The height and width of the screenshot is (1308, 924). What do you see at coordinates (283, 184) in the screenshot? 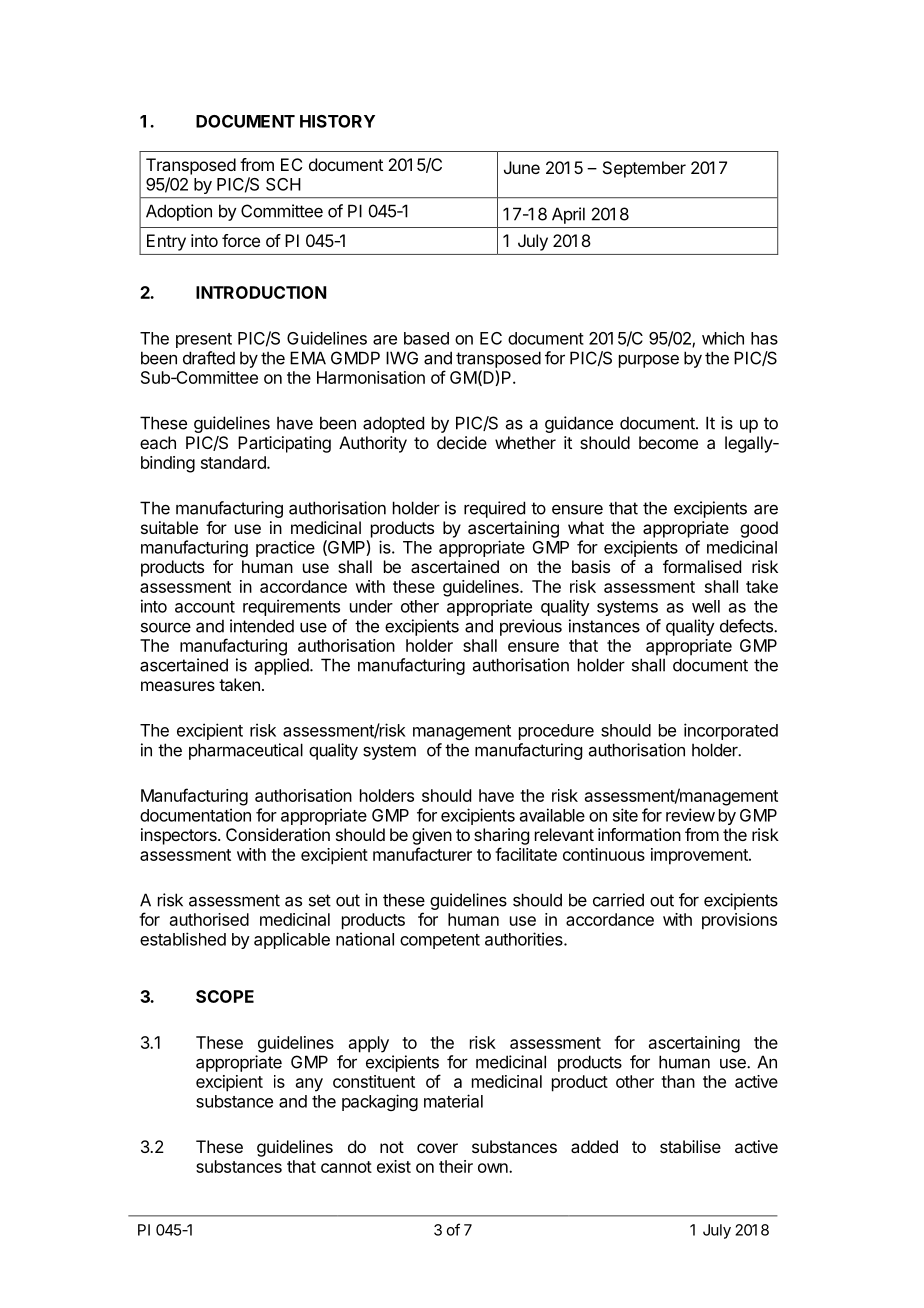
I see `SCH` at bounding box center [283, 184].
